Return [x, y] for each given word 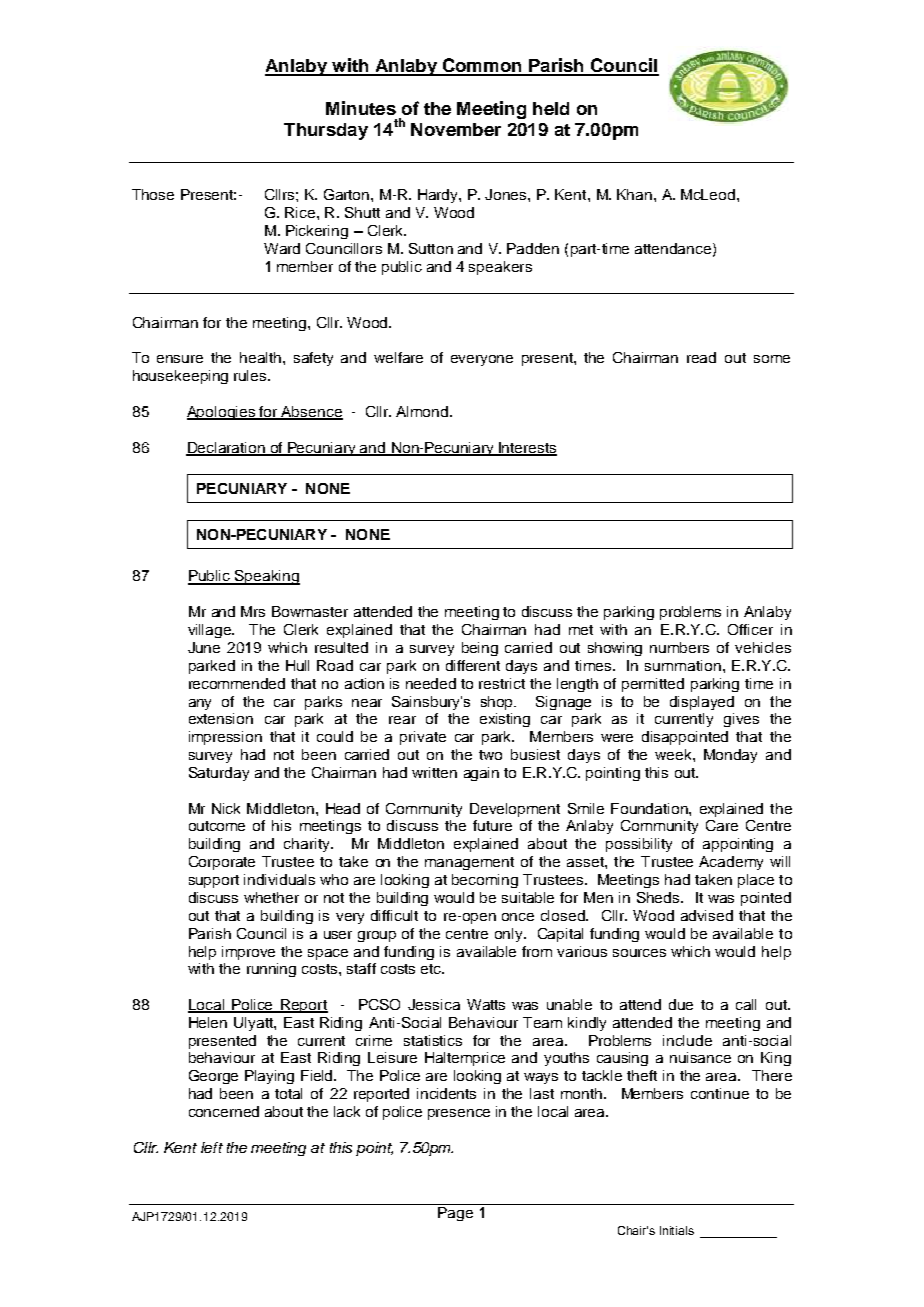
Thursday [326, 131]
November [456, 129]
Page [455, 1214]
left [212, 1147]
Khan [636, 194]
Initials [677, 1230]
